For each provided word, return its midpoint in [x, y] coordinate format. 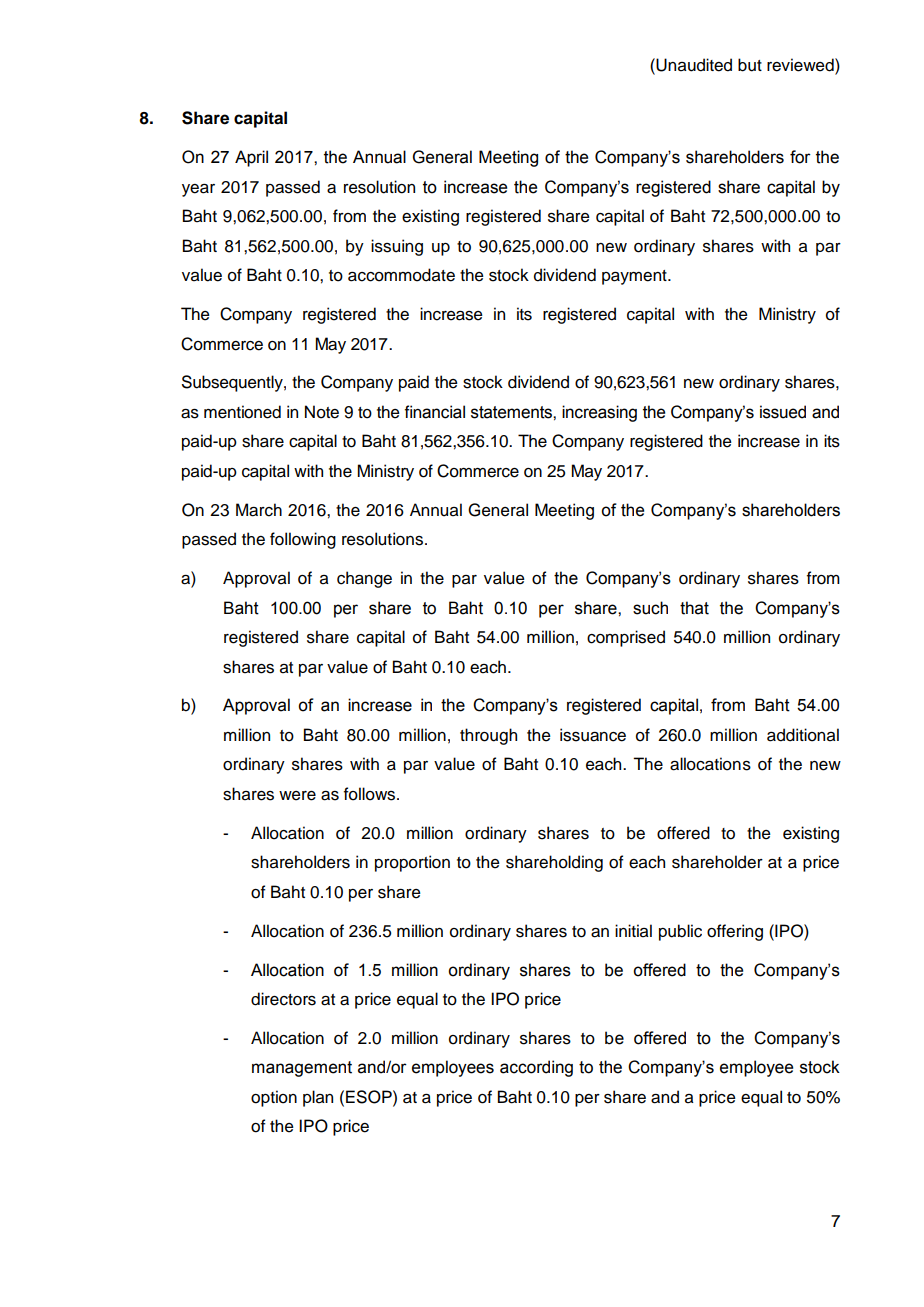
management [302, 1069]
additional [803, 735]
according [536, 1068]
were [297, 796]
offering [735, 932]
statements [512, 412]
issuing [397, 247]
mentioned [242, 412]
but [750, 65]
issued [783, 412]
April [251, 158]
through [488, 736]
